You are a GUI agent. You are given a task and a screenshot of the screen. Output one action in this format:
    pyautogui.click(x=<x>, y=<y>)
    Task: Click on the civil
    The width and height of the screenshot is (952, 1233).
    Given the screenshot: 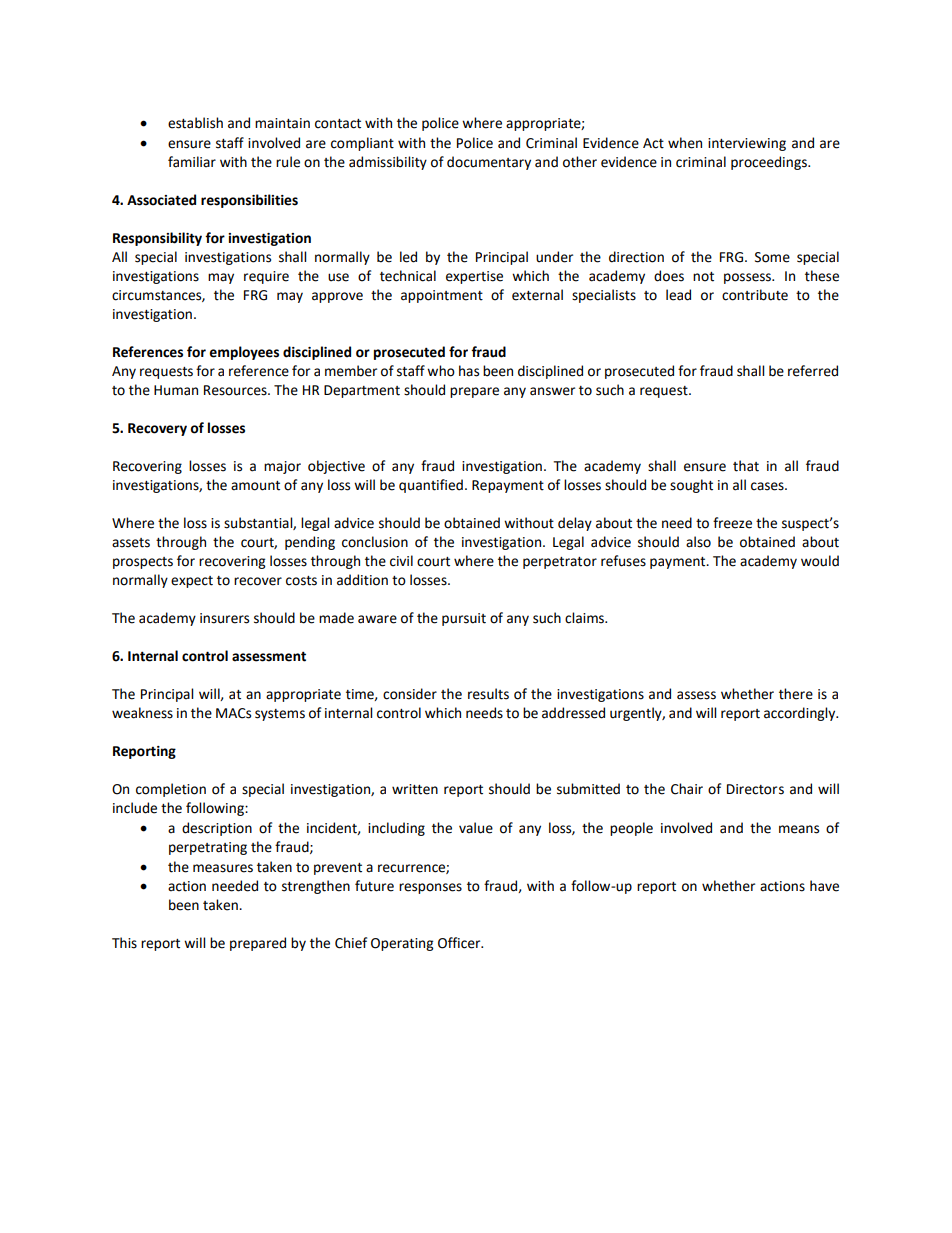 What is the action you would take?
    pyautogui.click(x=401, y=561)
